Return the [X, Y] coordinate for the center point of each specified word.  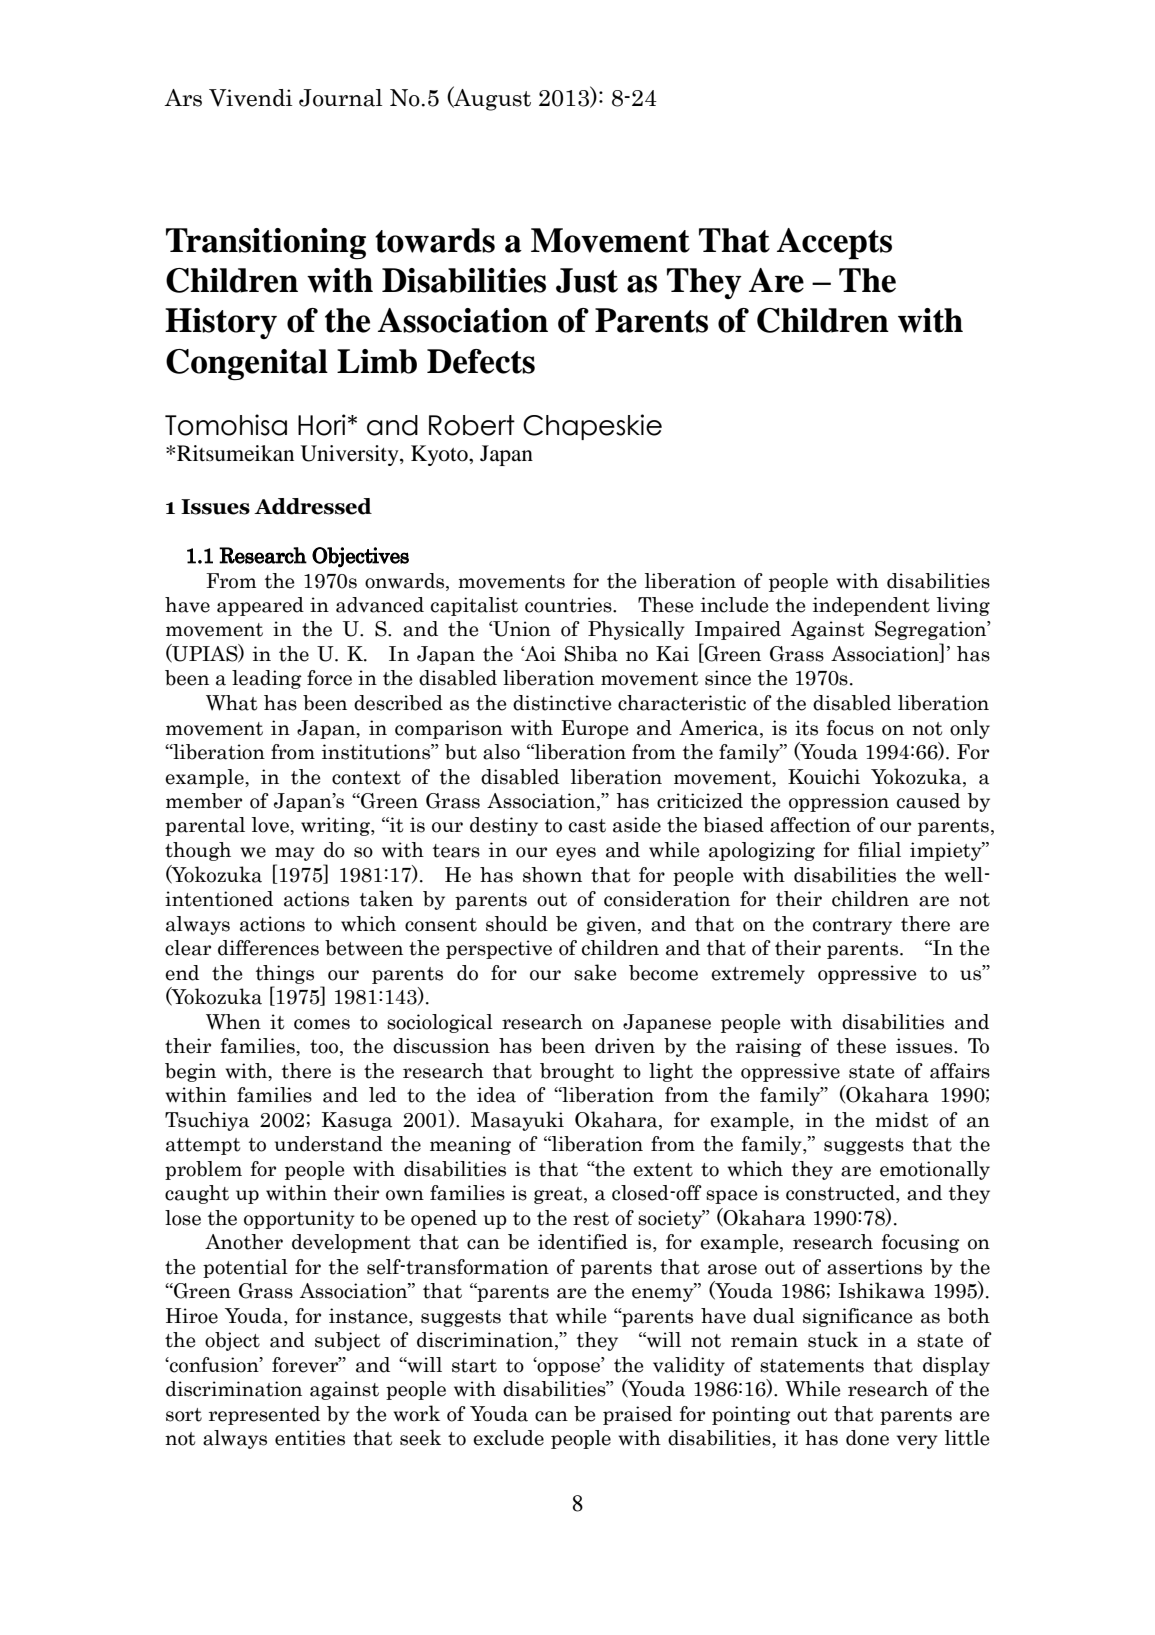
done [867, 1438]
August [491, 98]
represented [264, 1415]
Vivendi [251, 98]
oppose [569, 1368]
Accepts [834, 244]
